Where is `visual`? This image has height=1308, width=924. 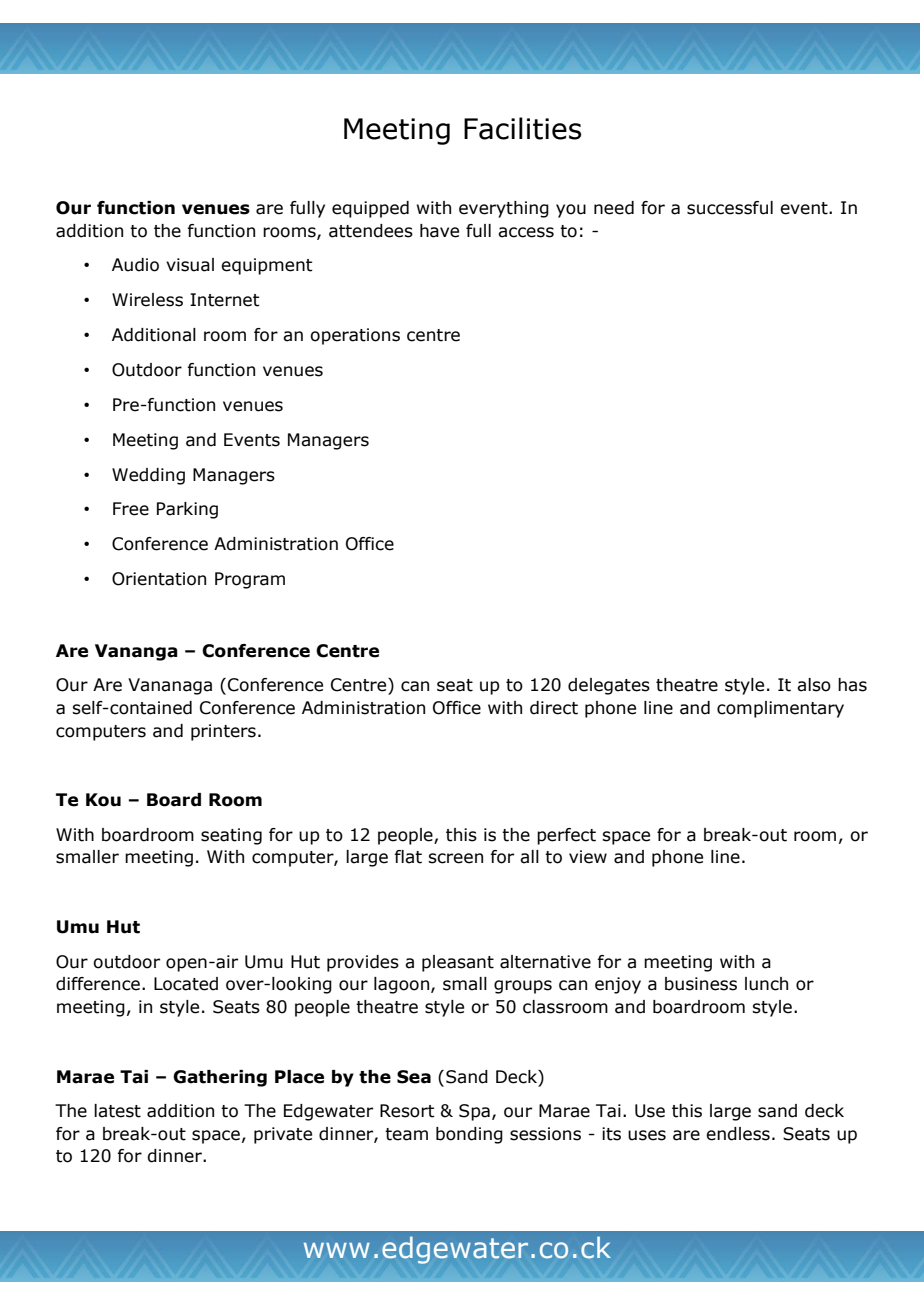 visual is located at coordinates (190, 265).
